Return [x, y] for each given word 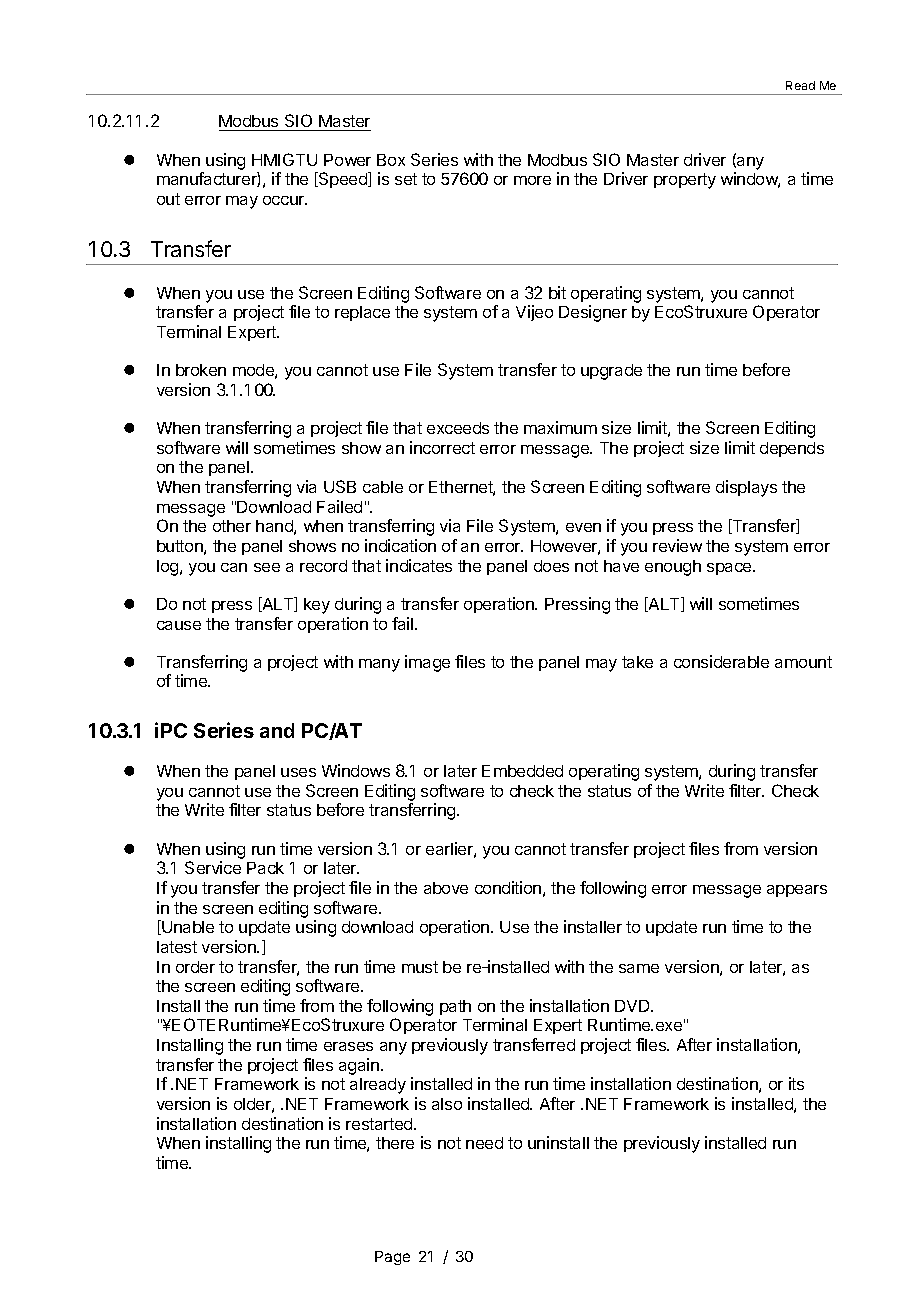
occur [285, 200]
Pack [265, 868]
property [685, 181]
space [730, 569]
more [532, 180]
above [446, 888]
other [232, 526]
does [551, 566]
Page [392, 1258]
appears [797, 891]
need [484, 1143]
